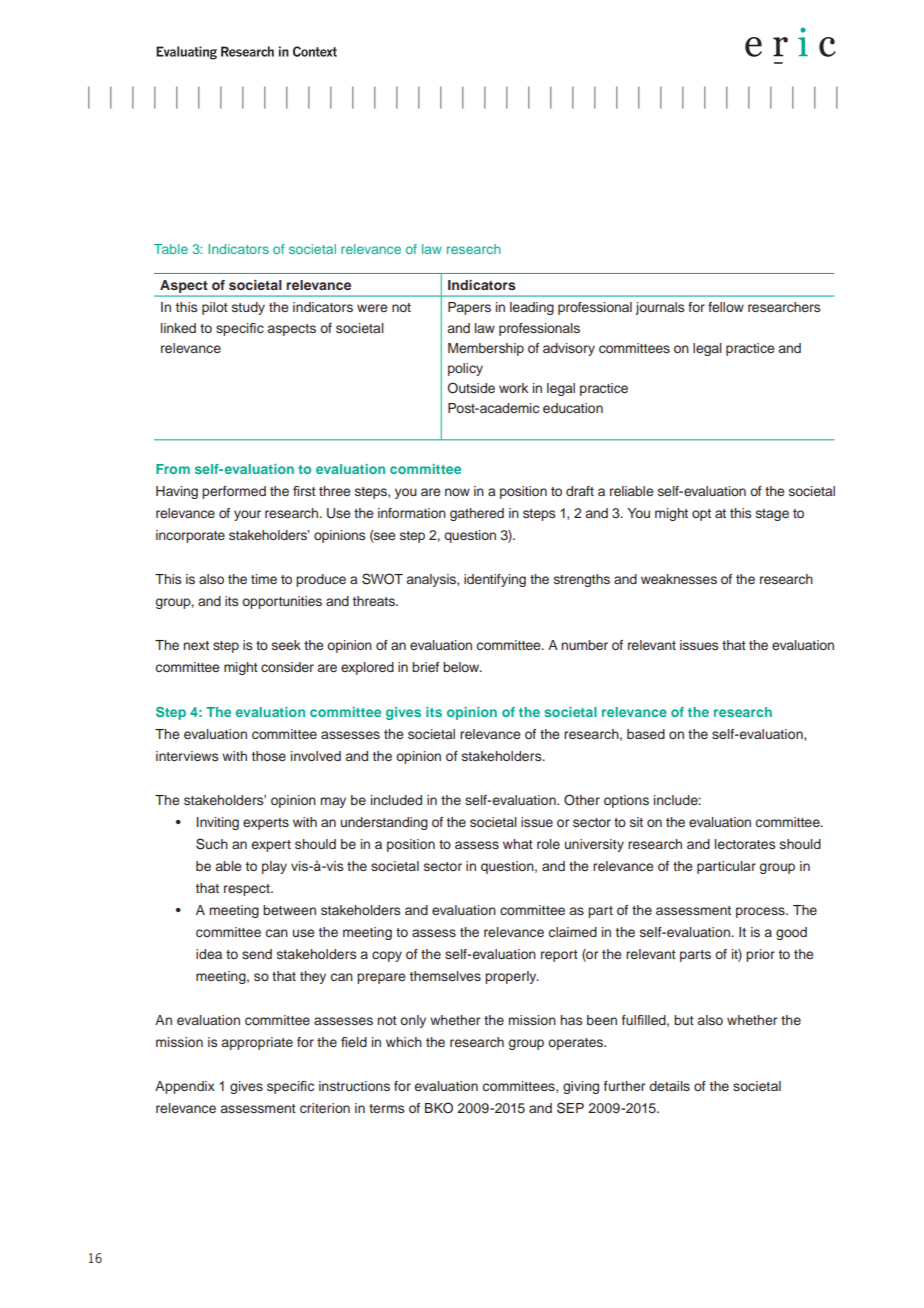  Describe the element at coordinates (646, 734) in the image. I see `based` at that location.
